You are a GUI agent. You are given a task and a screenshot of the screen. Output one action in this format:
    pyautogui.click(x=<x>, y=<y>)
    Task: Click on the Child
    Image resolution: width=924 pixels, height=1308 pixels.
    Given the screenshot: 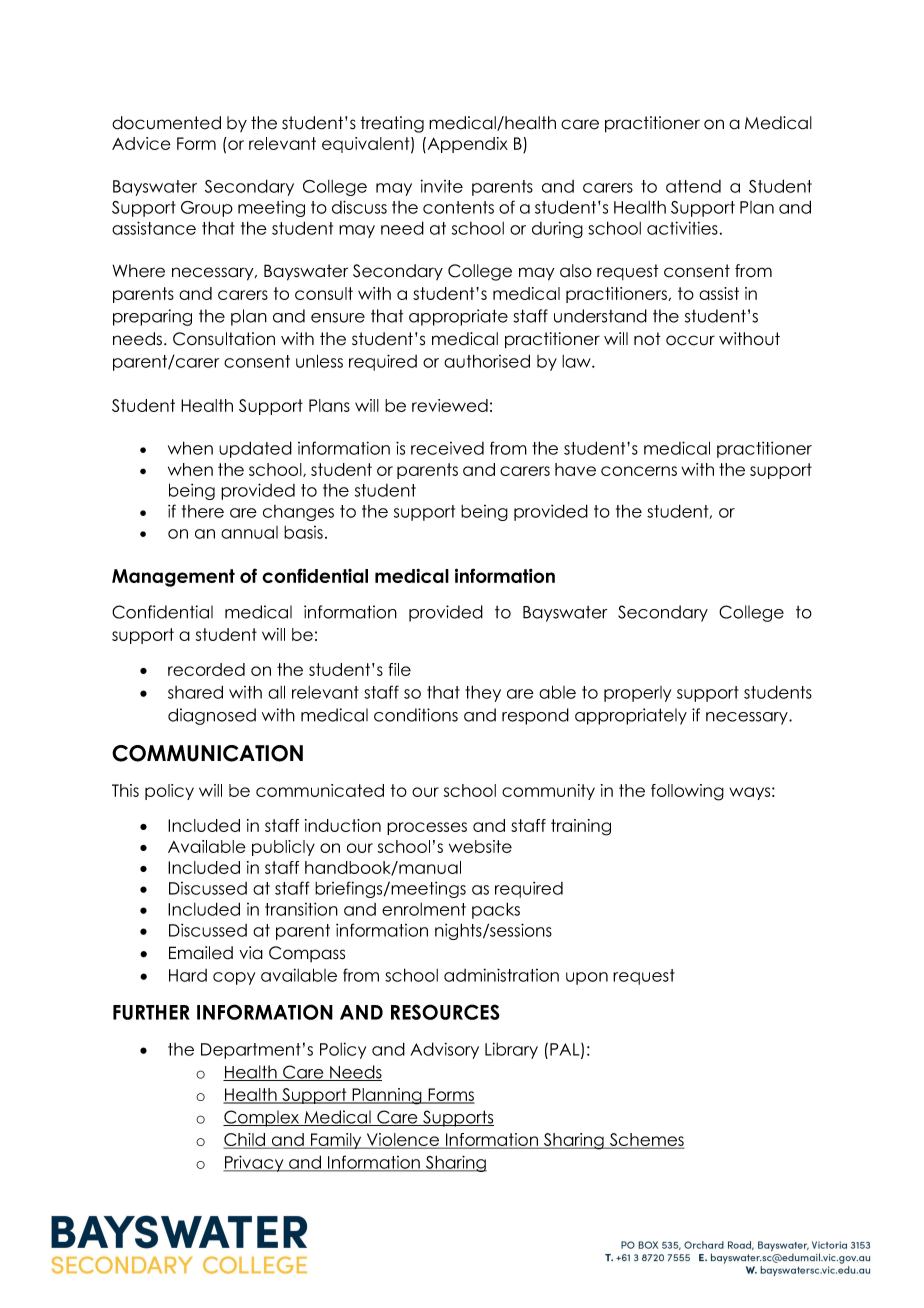 What is the action you would take?
    pyautogui.click(x=245, y=1141)
